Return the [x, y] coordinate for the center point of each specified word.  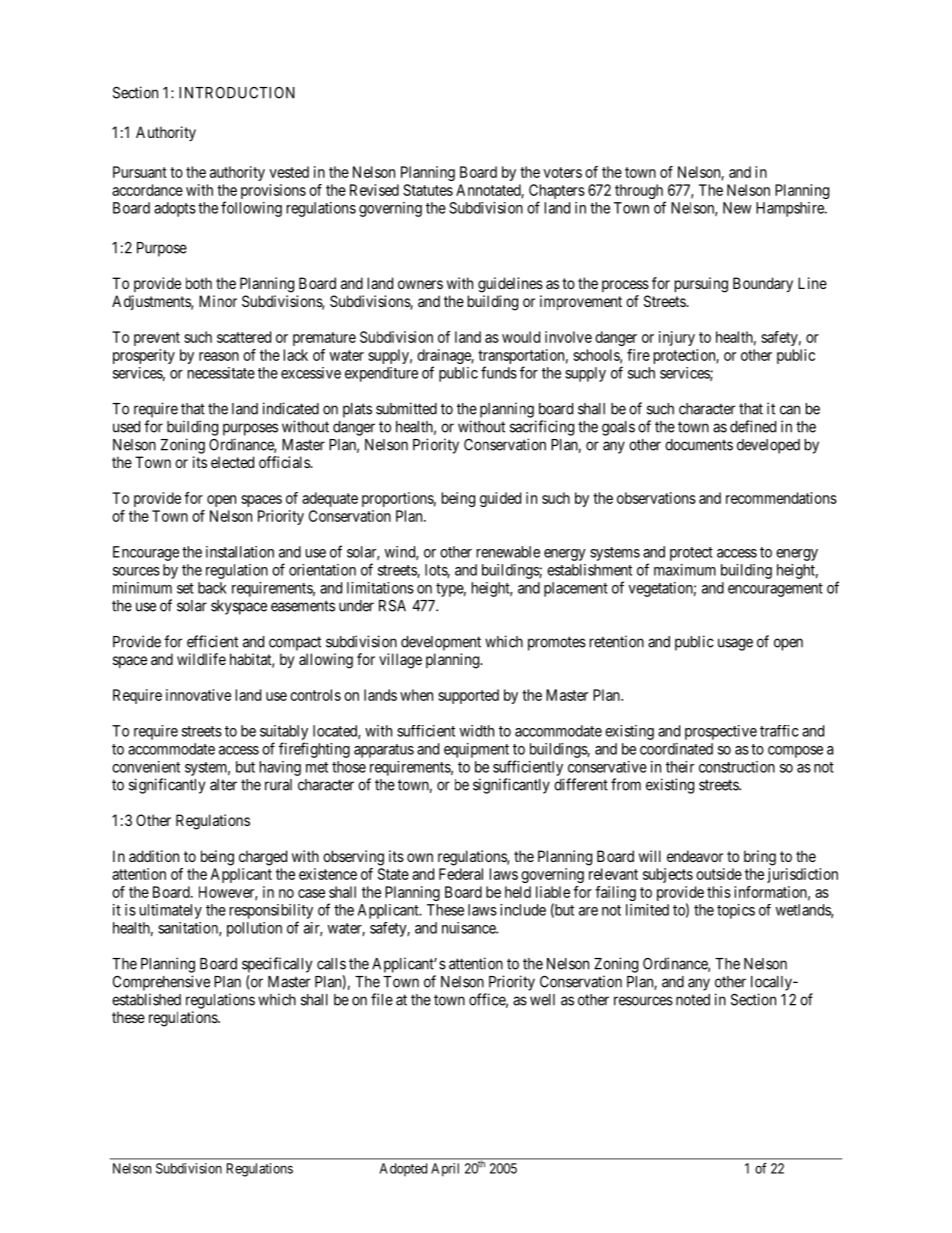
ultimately [171, 911]
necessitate [221, 373]
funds [499, 372]
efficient [212, 641]
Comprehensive [161, 983]
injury [677, 338]
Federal [461, 874]
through [640, 193]
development [441, 643]
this [719, 892]
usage [735, 644]
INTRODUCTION [237, 93]
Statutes [428, 190]
